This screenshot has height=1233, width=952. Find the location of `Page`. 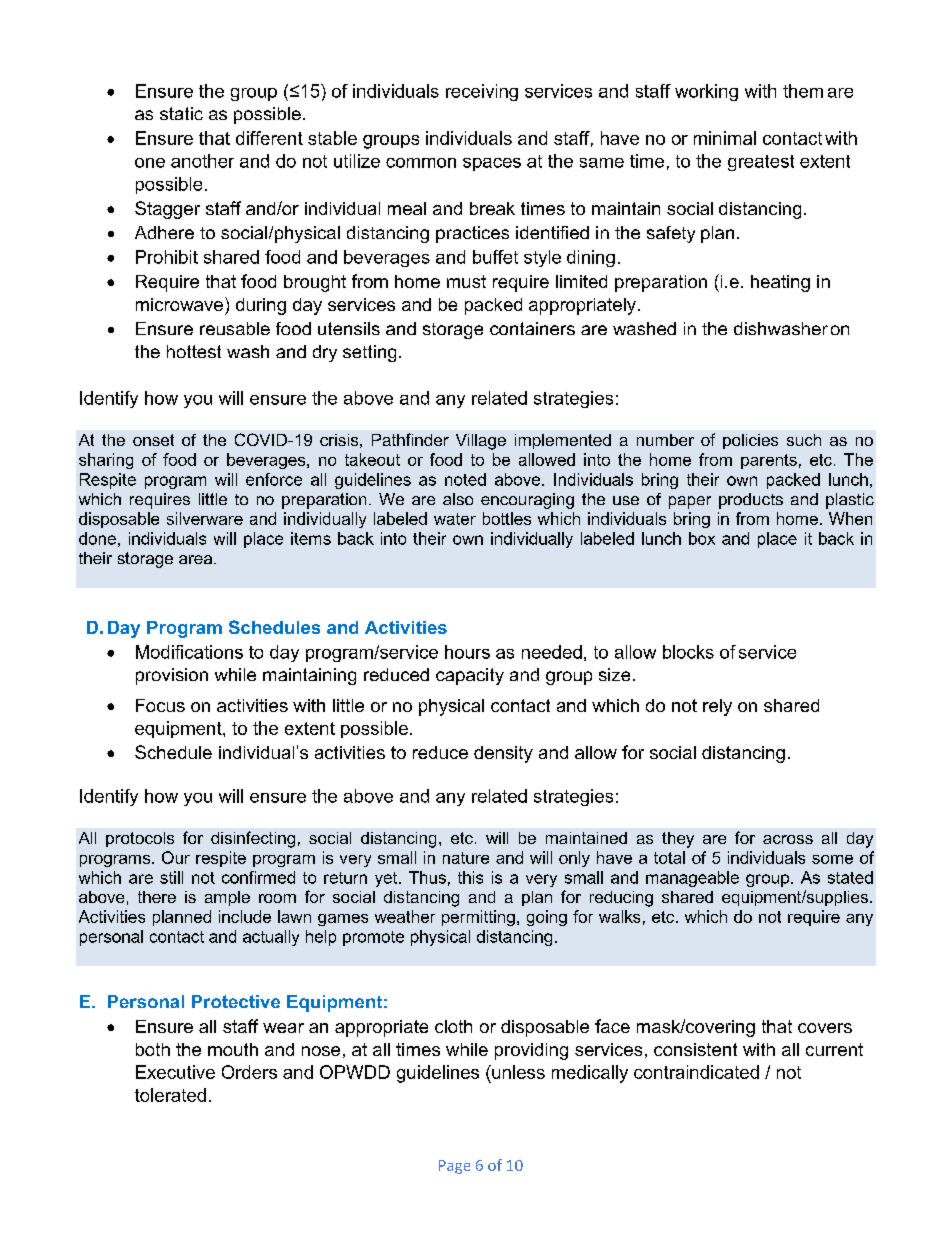

Page is located at coordinates (454, 1167).
